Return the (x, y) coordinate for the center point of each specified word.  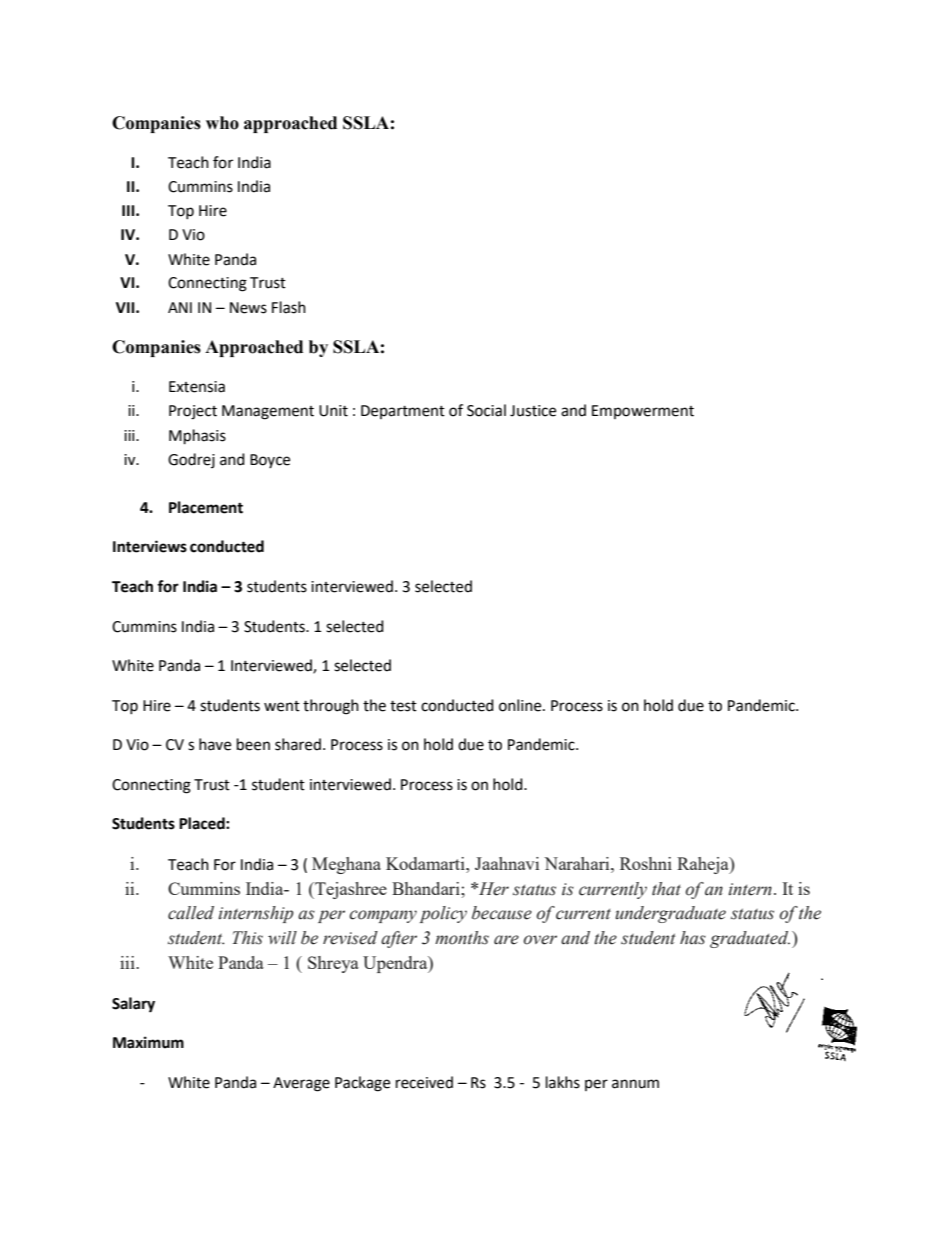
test (403, 706)
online (521, 705)
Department (403, 412)
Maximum (148, 1042)
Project (193, 412)
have (215, 744)
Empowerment (643, 412)
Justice (533, 411)
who (222, 123)
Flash (289, 307)
